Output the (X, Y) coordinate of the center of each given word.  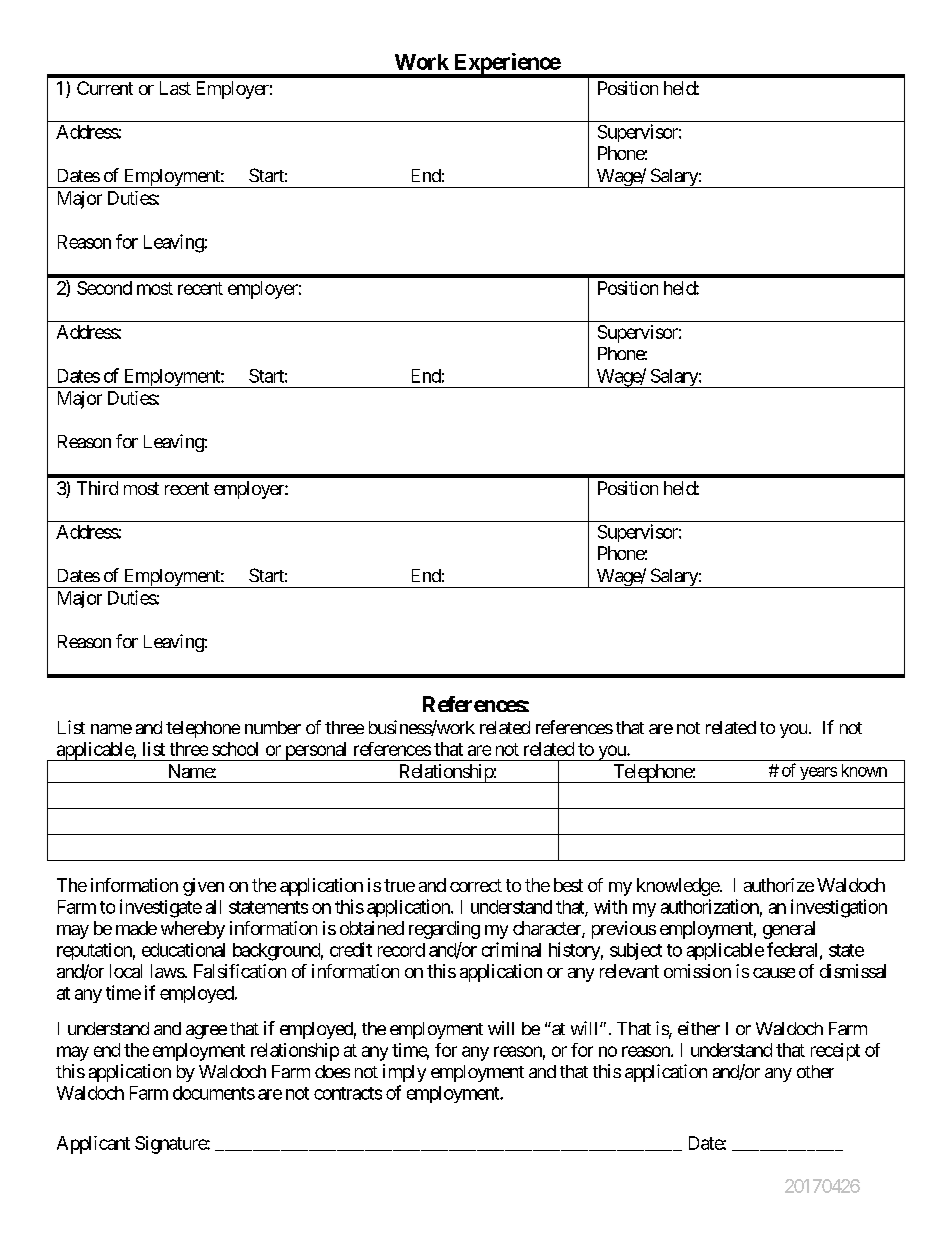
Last (175, 88)
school (235, 749)
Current (105, 88)
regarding (444, 930)
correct (476, 885)
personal (316, 751)
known (864, 770)
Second (104, 288)
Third (97, 488)
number (273, 727)
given (203, 887)
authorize (779, 885)
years (818, 775)
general (789, 930)
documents (214, 1093)
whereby (193, 930)
